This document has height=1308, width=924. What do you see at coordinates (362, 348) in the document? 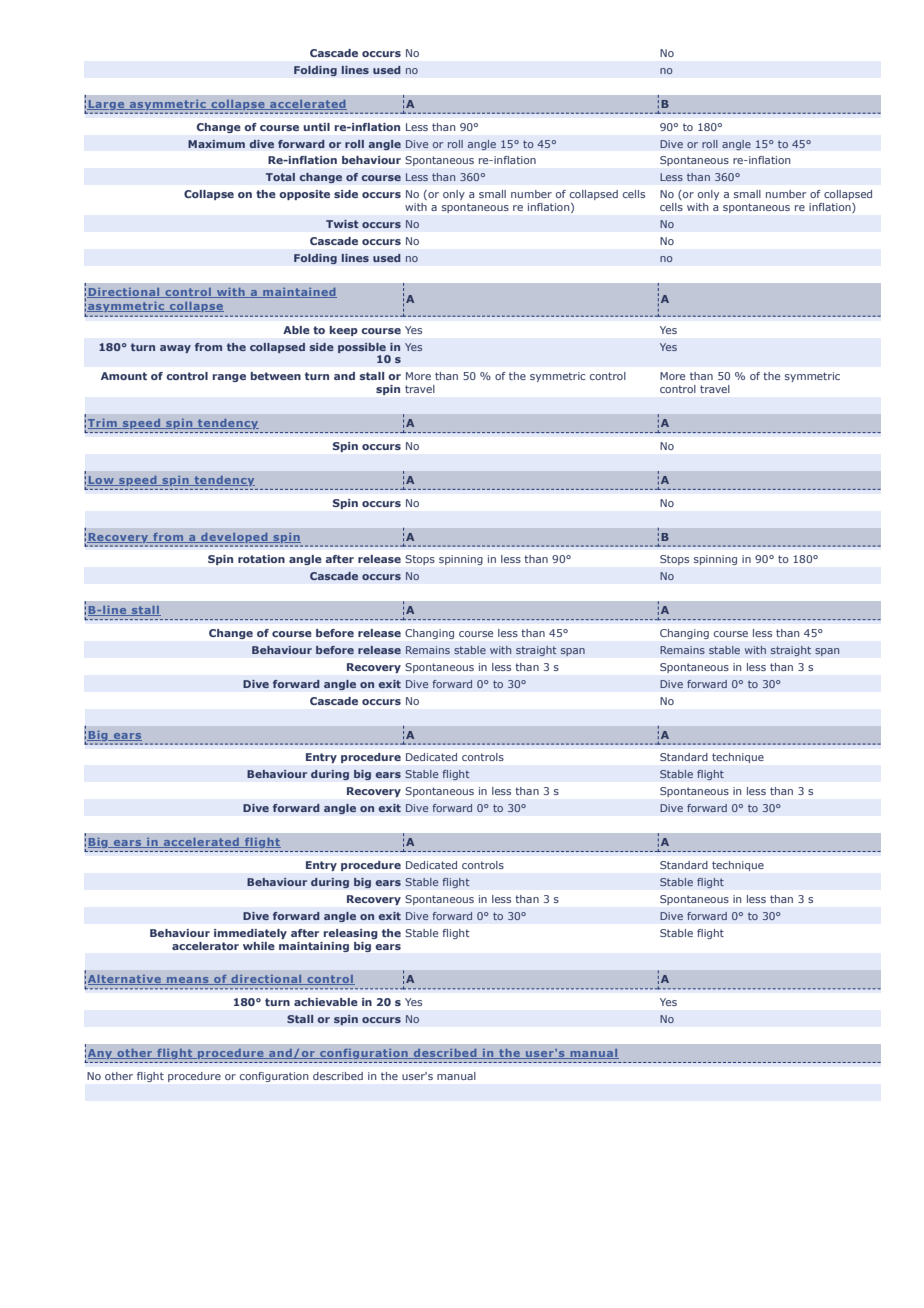
I see `possible` at bounding box center [362, 348].
